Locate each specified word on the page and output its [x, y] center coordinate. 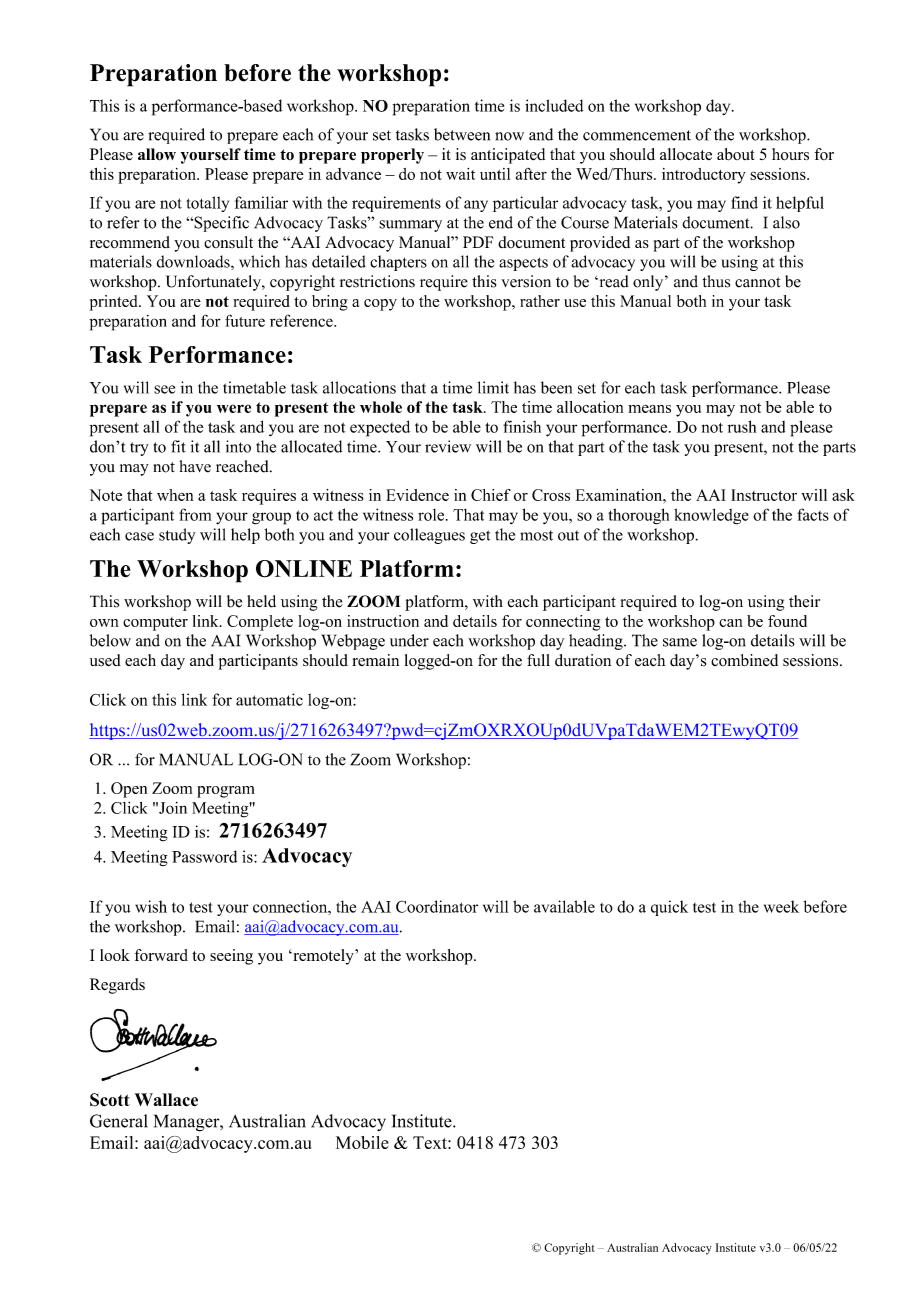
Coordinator [437, 906]
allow [157, 154]
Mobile [362, 1142]
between [462, 134]
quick [669, 908]
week [781, 906]
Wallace [166, 1100]
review [448, 446]
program [226, 792]
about [736, 154]
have [195, 466]
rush [742, 426]
